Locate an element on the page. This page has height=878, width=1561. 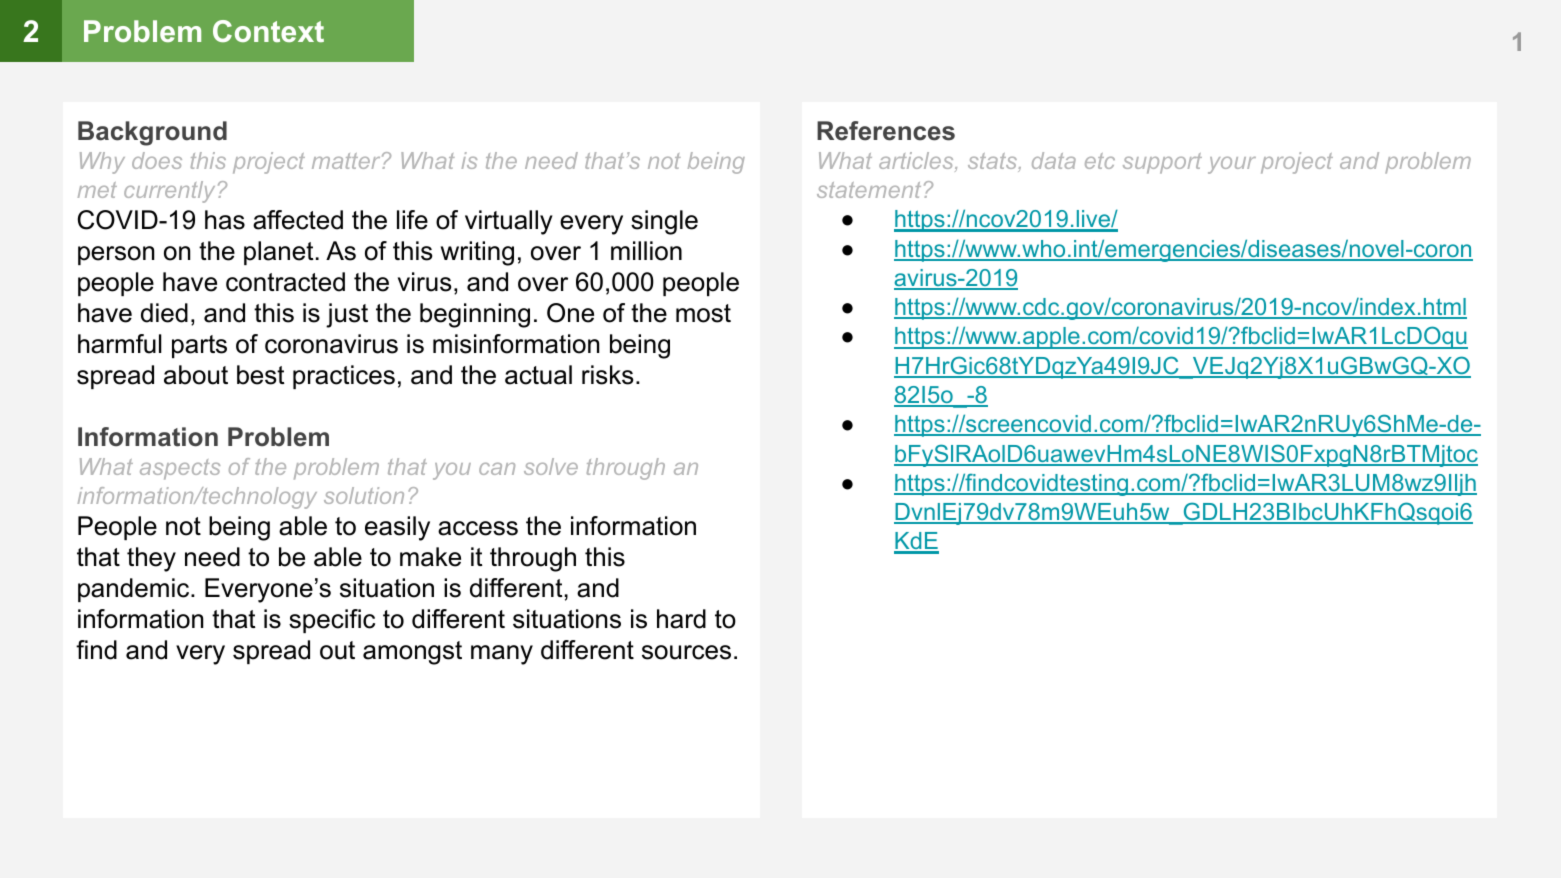
etc is located at coordinates (1100, 161).
